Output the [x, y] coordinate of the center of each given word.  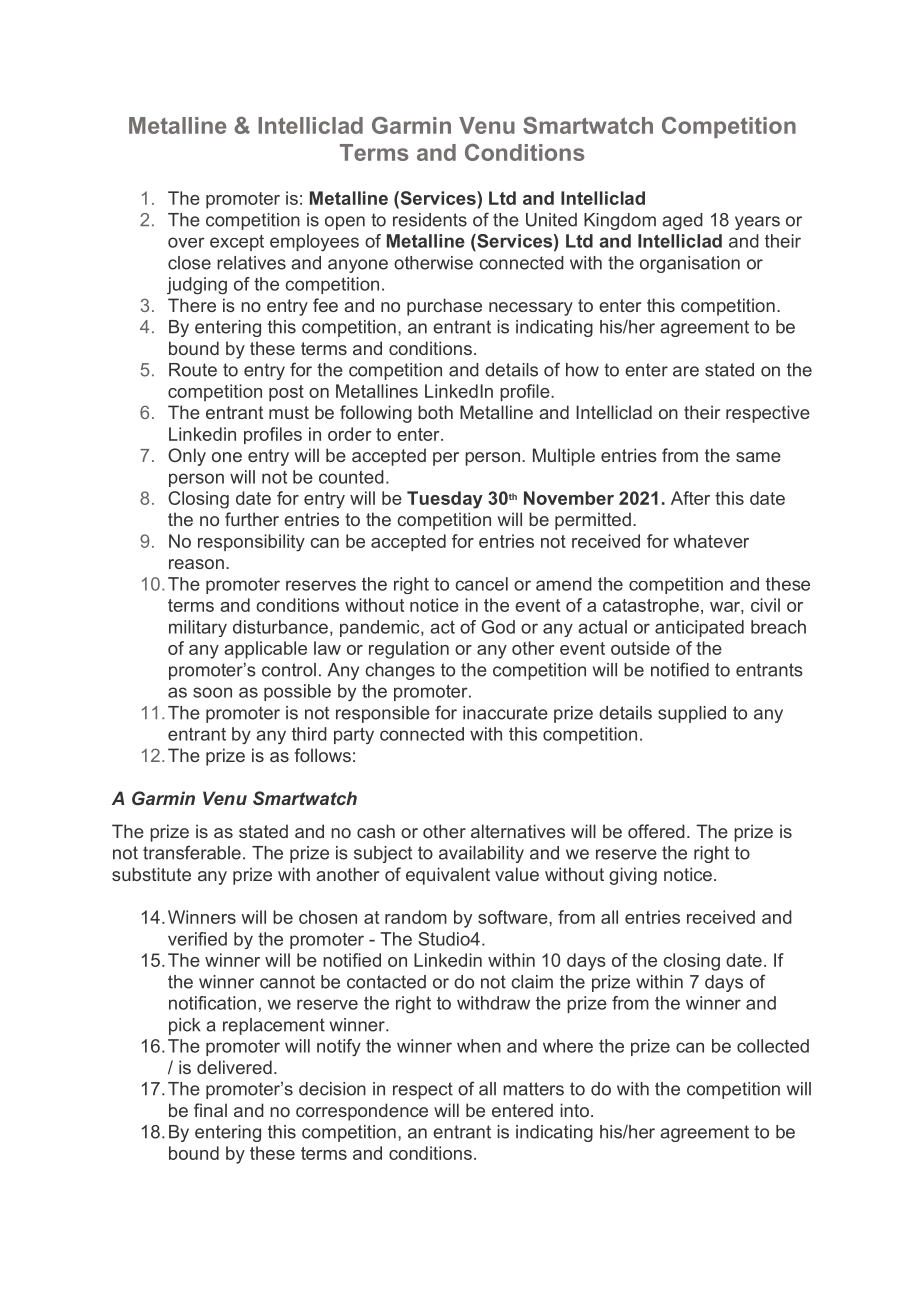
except [237, 243]
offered [656, 831]
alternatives [518, 831]
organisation [690, 264]
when [479, 1046]
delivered [234, 1067]
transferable [192, 852]
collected [773, 1046]
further [252, 519]
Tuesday [445, 500]
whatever [711, 541]
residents [430, 220]
